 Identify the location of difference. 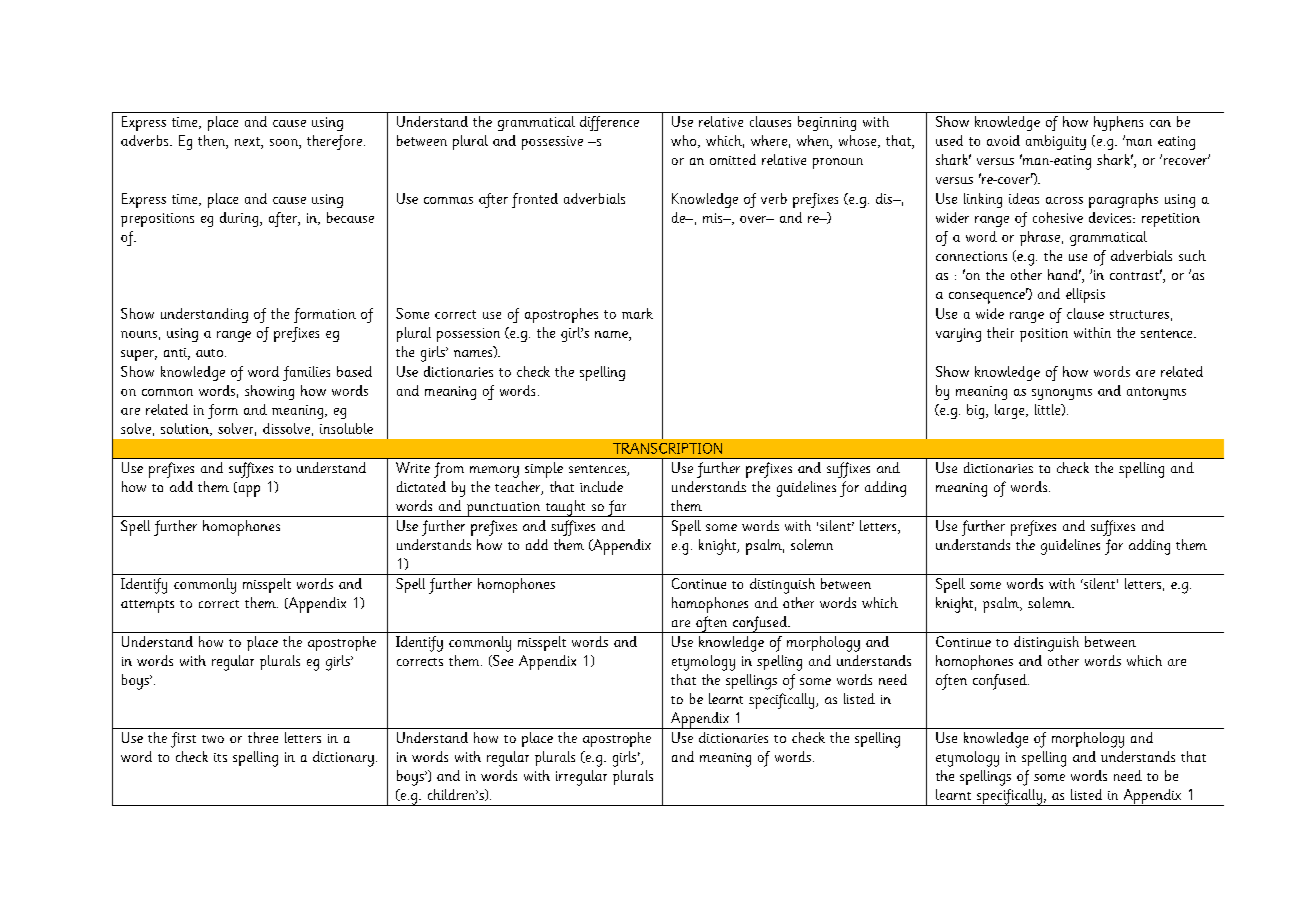
(609, 123).
